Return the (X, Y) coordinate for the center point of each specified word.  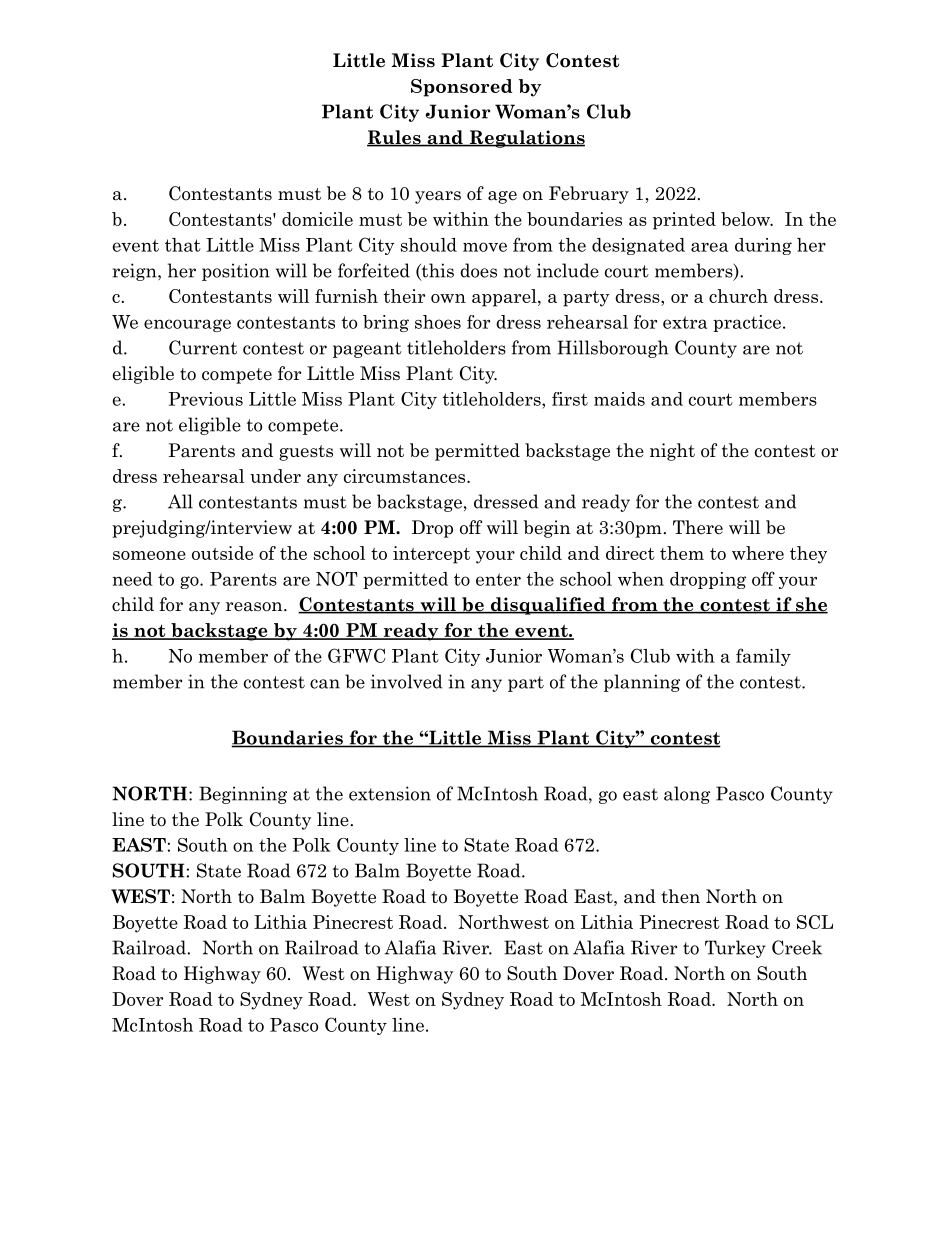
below (746, 219)
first (570, 399)
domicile (317, 219)
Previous (206, 399)
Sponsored (461, 88)
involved (406, 681)
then (680, 896)
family (763, 657)
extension (390, 793)
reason (255, 607)
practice (747, 323)
